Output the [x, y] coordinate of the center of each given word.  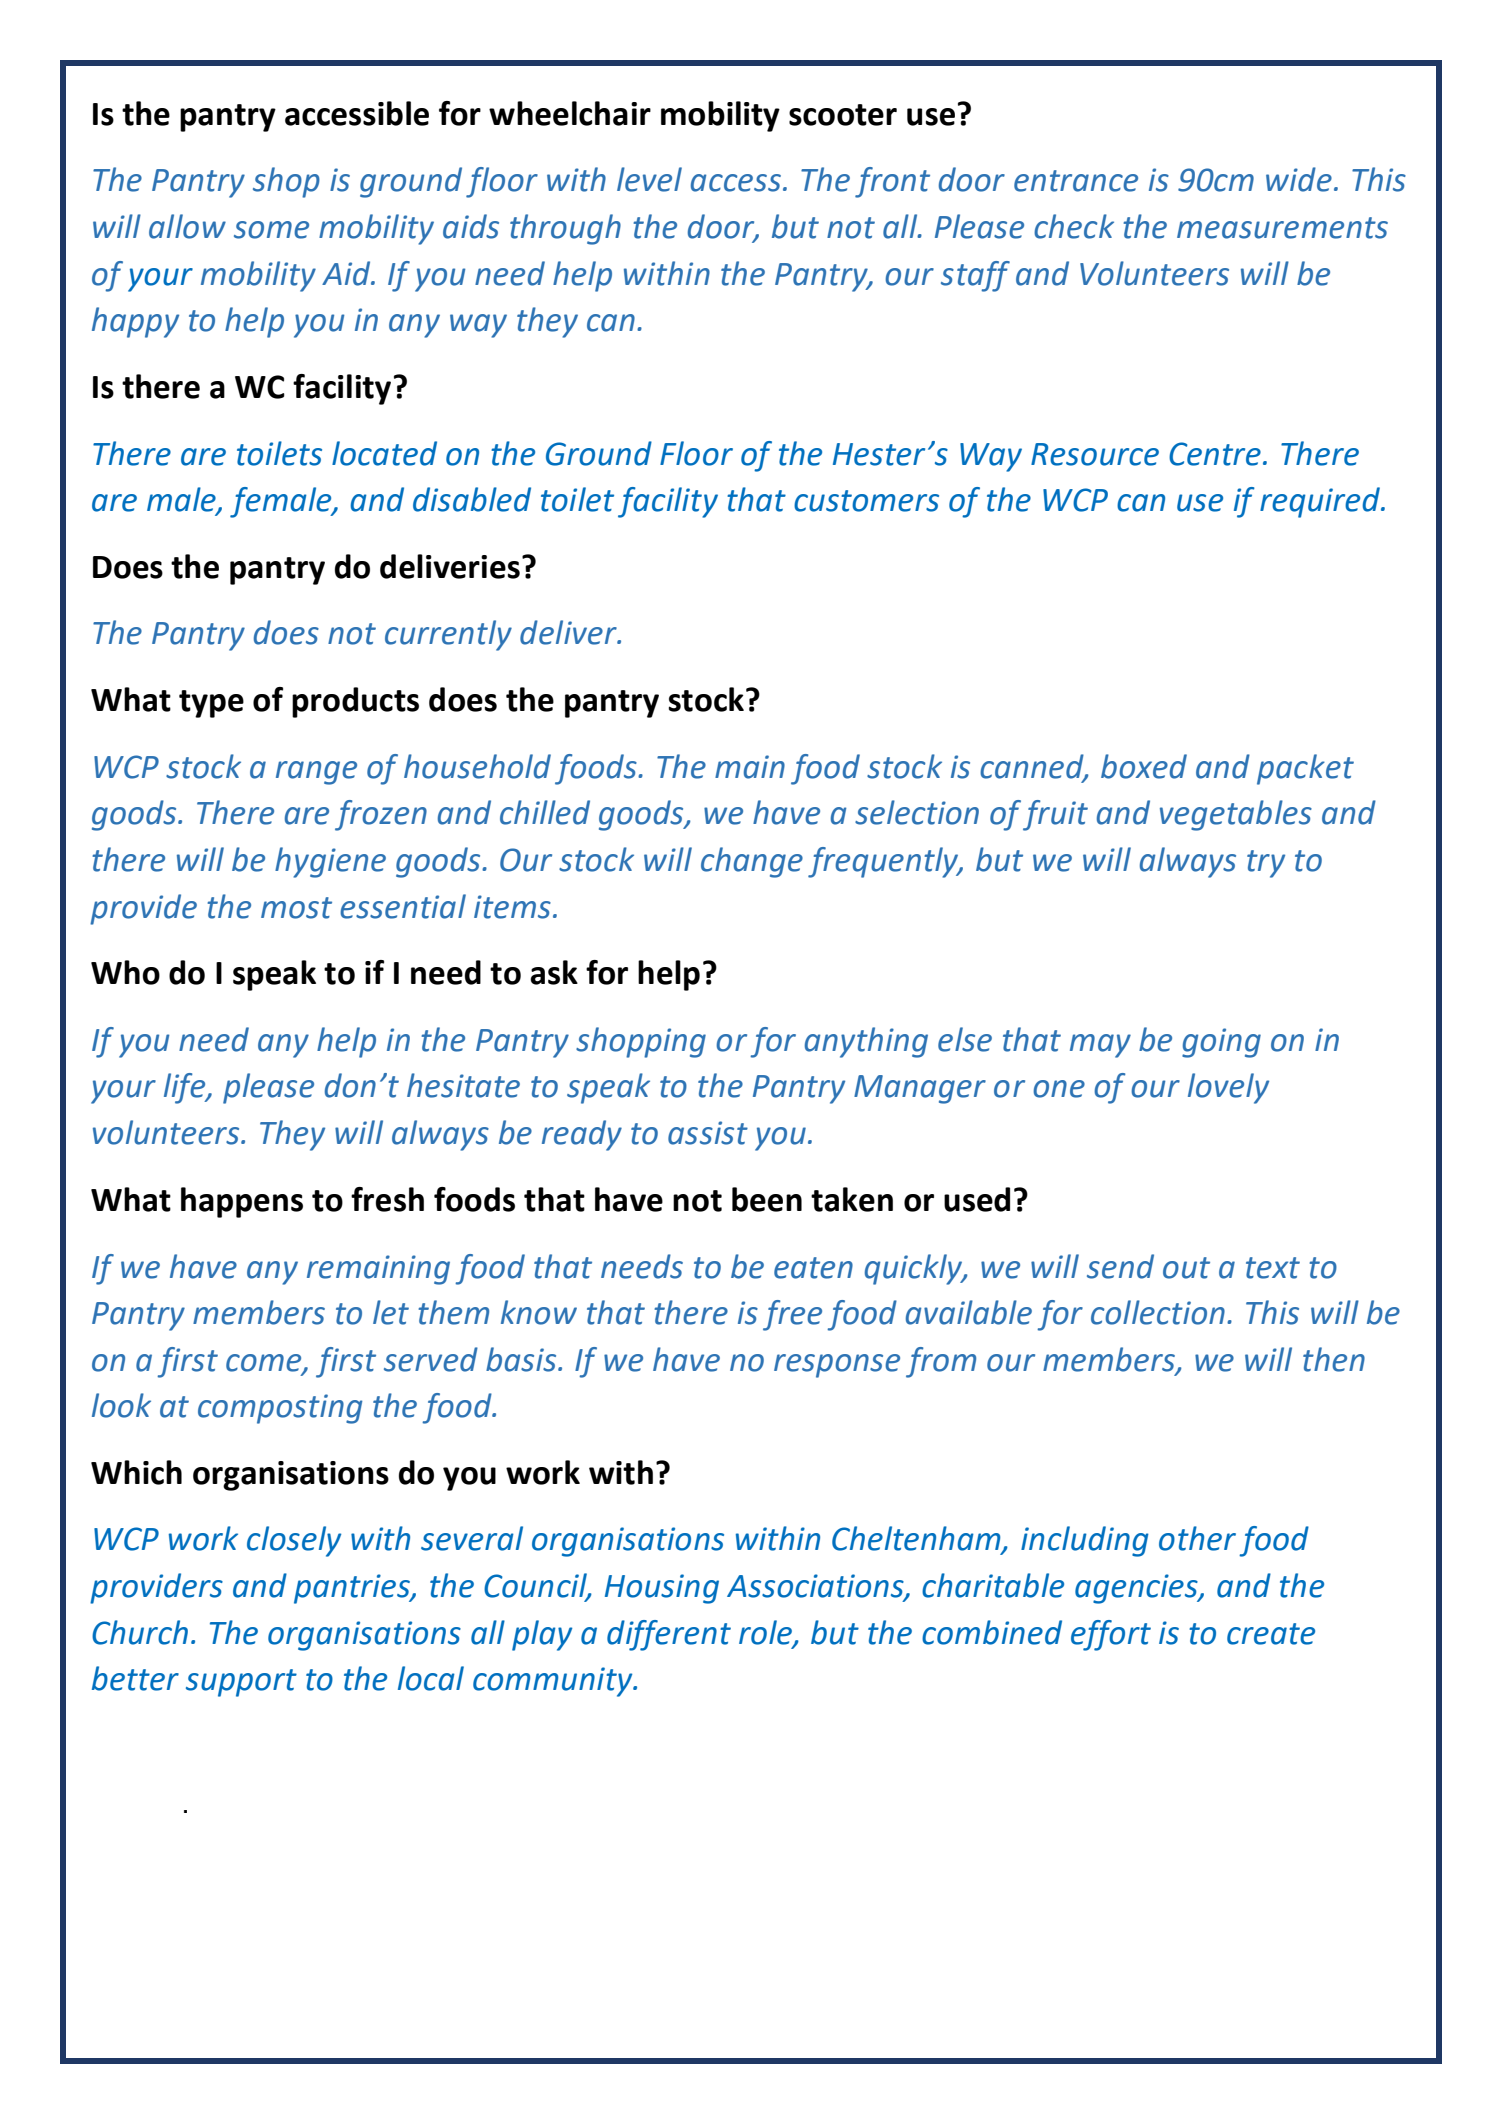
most [296, 908]
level [649, 179]
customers [866, 501]
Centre [1215, 454]
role [767, 1633]
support [241, 1683]
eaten [813, 1268]
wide [1299, 179]
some [271, 230]
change [752, 862]
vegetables [1236, 815]
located [384, 453]
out [1186, 1268]
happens [242, 1202]
